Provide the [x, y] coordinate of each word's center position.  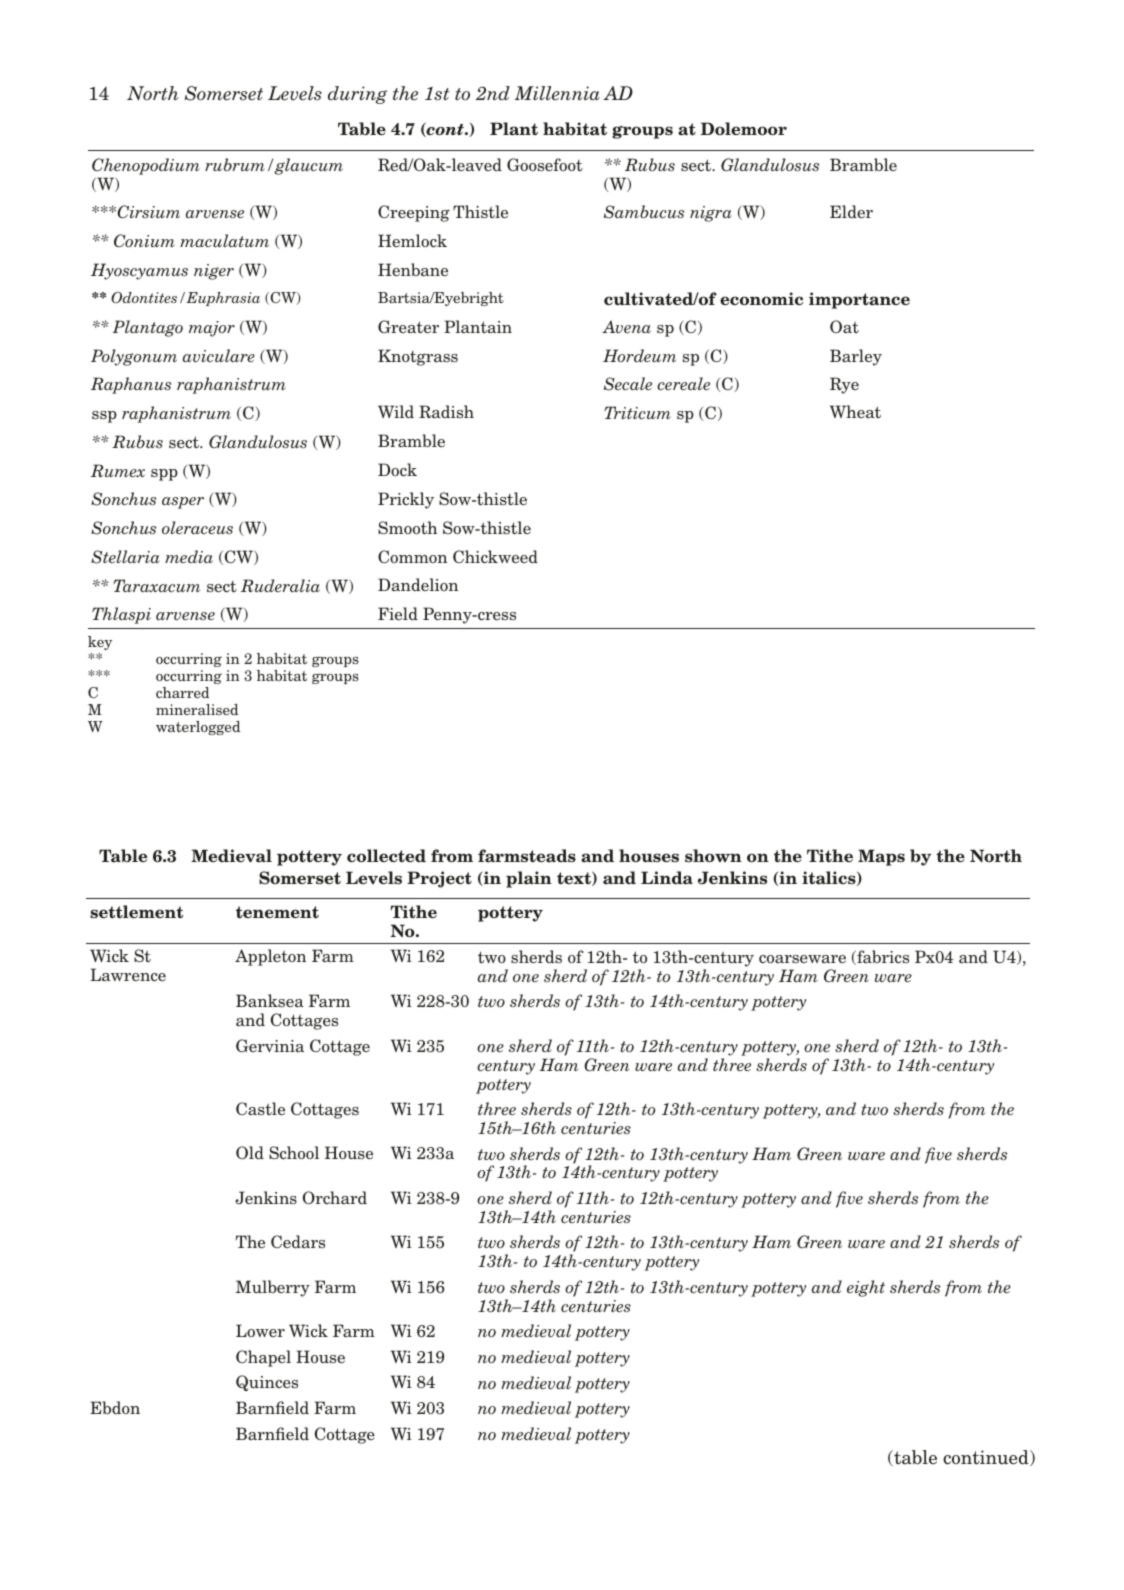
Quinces [267, 1383]
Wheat [855, 412]
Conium [144, 240]
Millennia [557, 93]
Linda [667, 878]
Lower [260, 1330]
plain [529, 879]
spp [164, 475]
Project [439, 879]
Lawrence [128, 975]
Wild [396, 411]
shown [713, 855]
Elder [851, 211]
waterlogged [198, 728]
